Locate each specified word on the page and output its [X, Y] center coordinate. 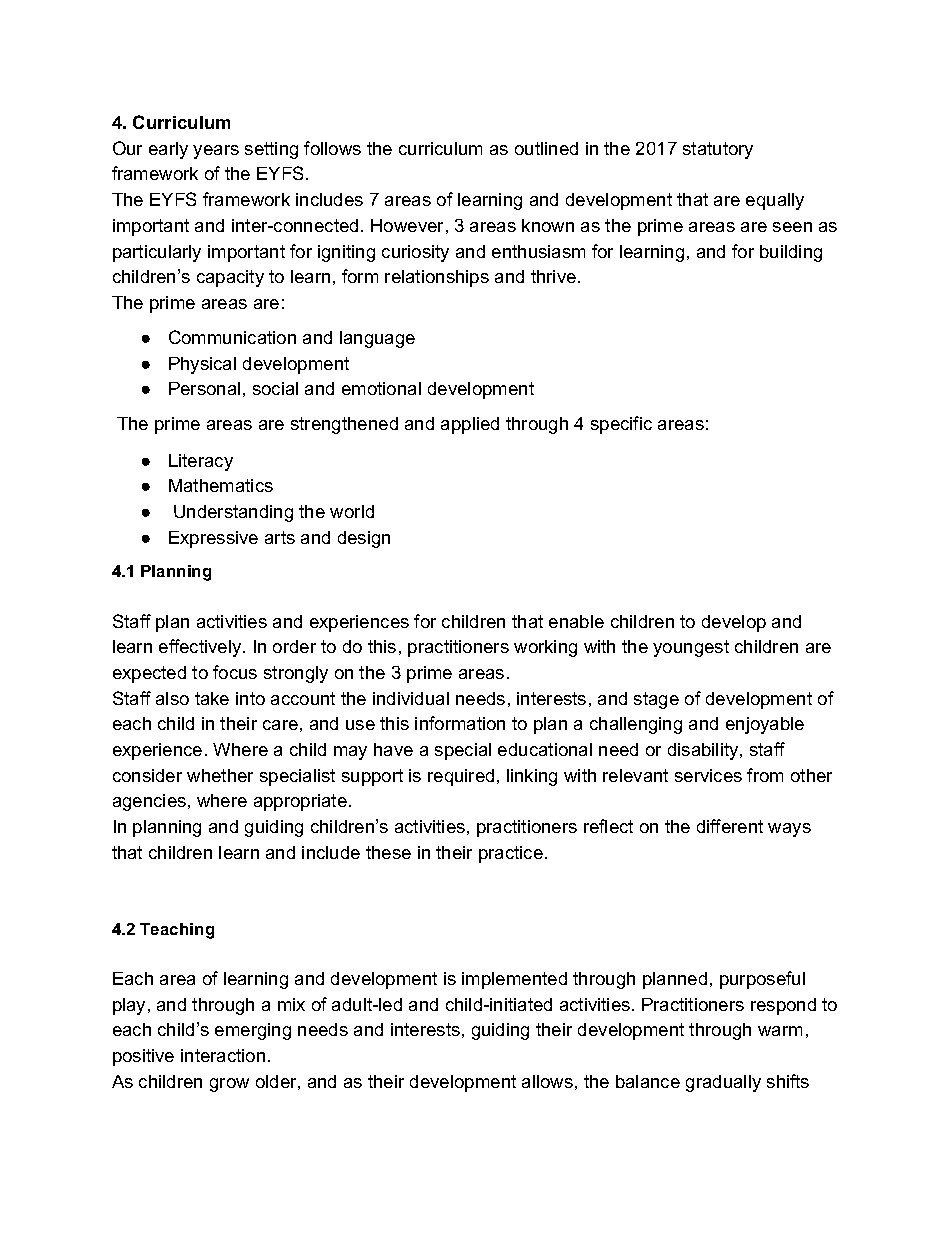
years [216, 152]
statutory [718, 150]
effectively [201, 648]
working [545, 648]
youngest [691, 648]
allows [547, 1081]
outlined [546, 148]
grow [229, 1085]
